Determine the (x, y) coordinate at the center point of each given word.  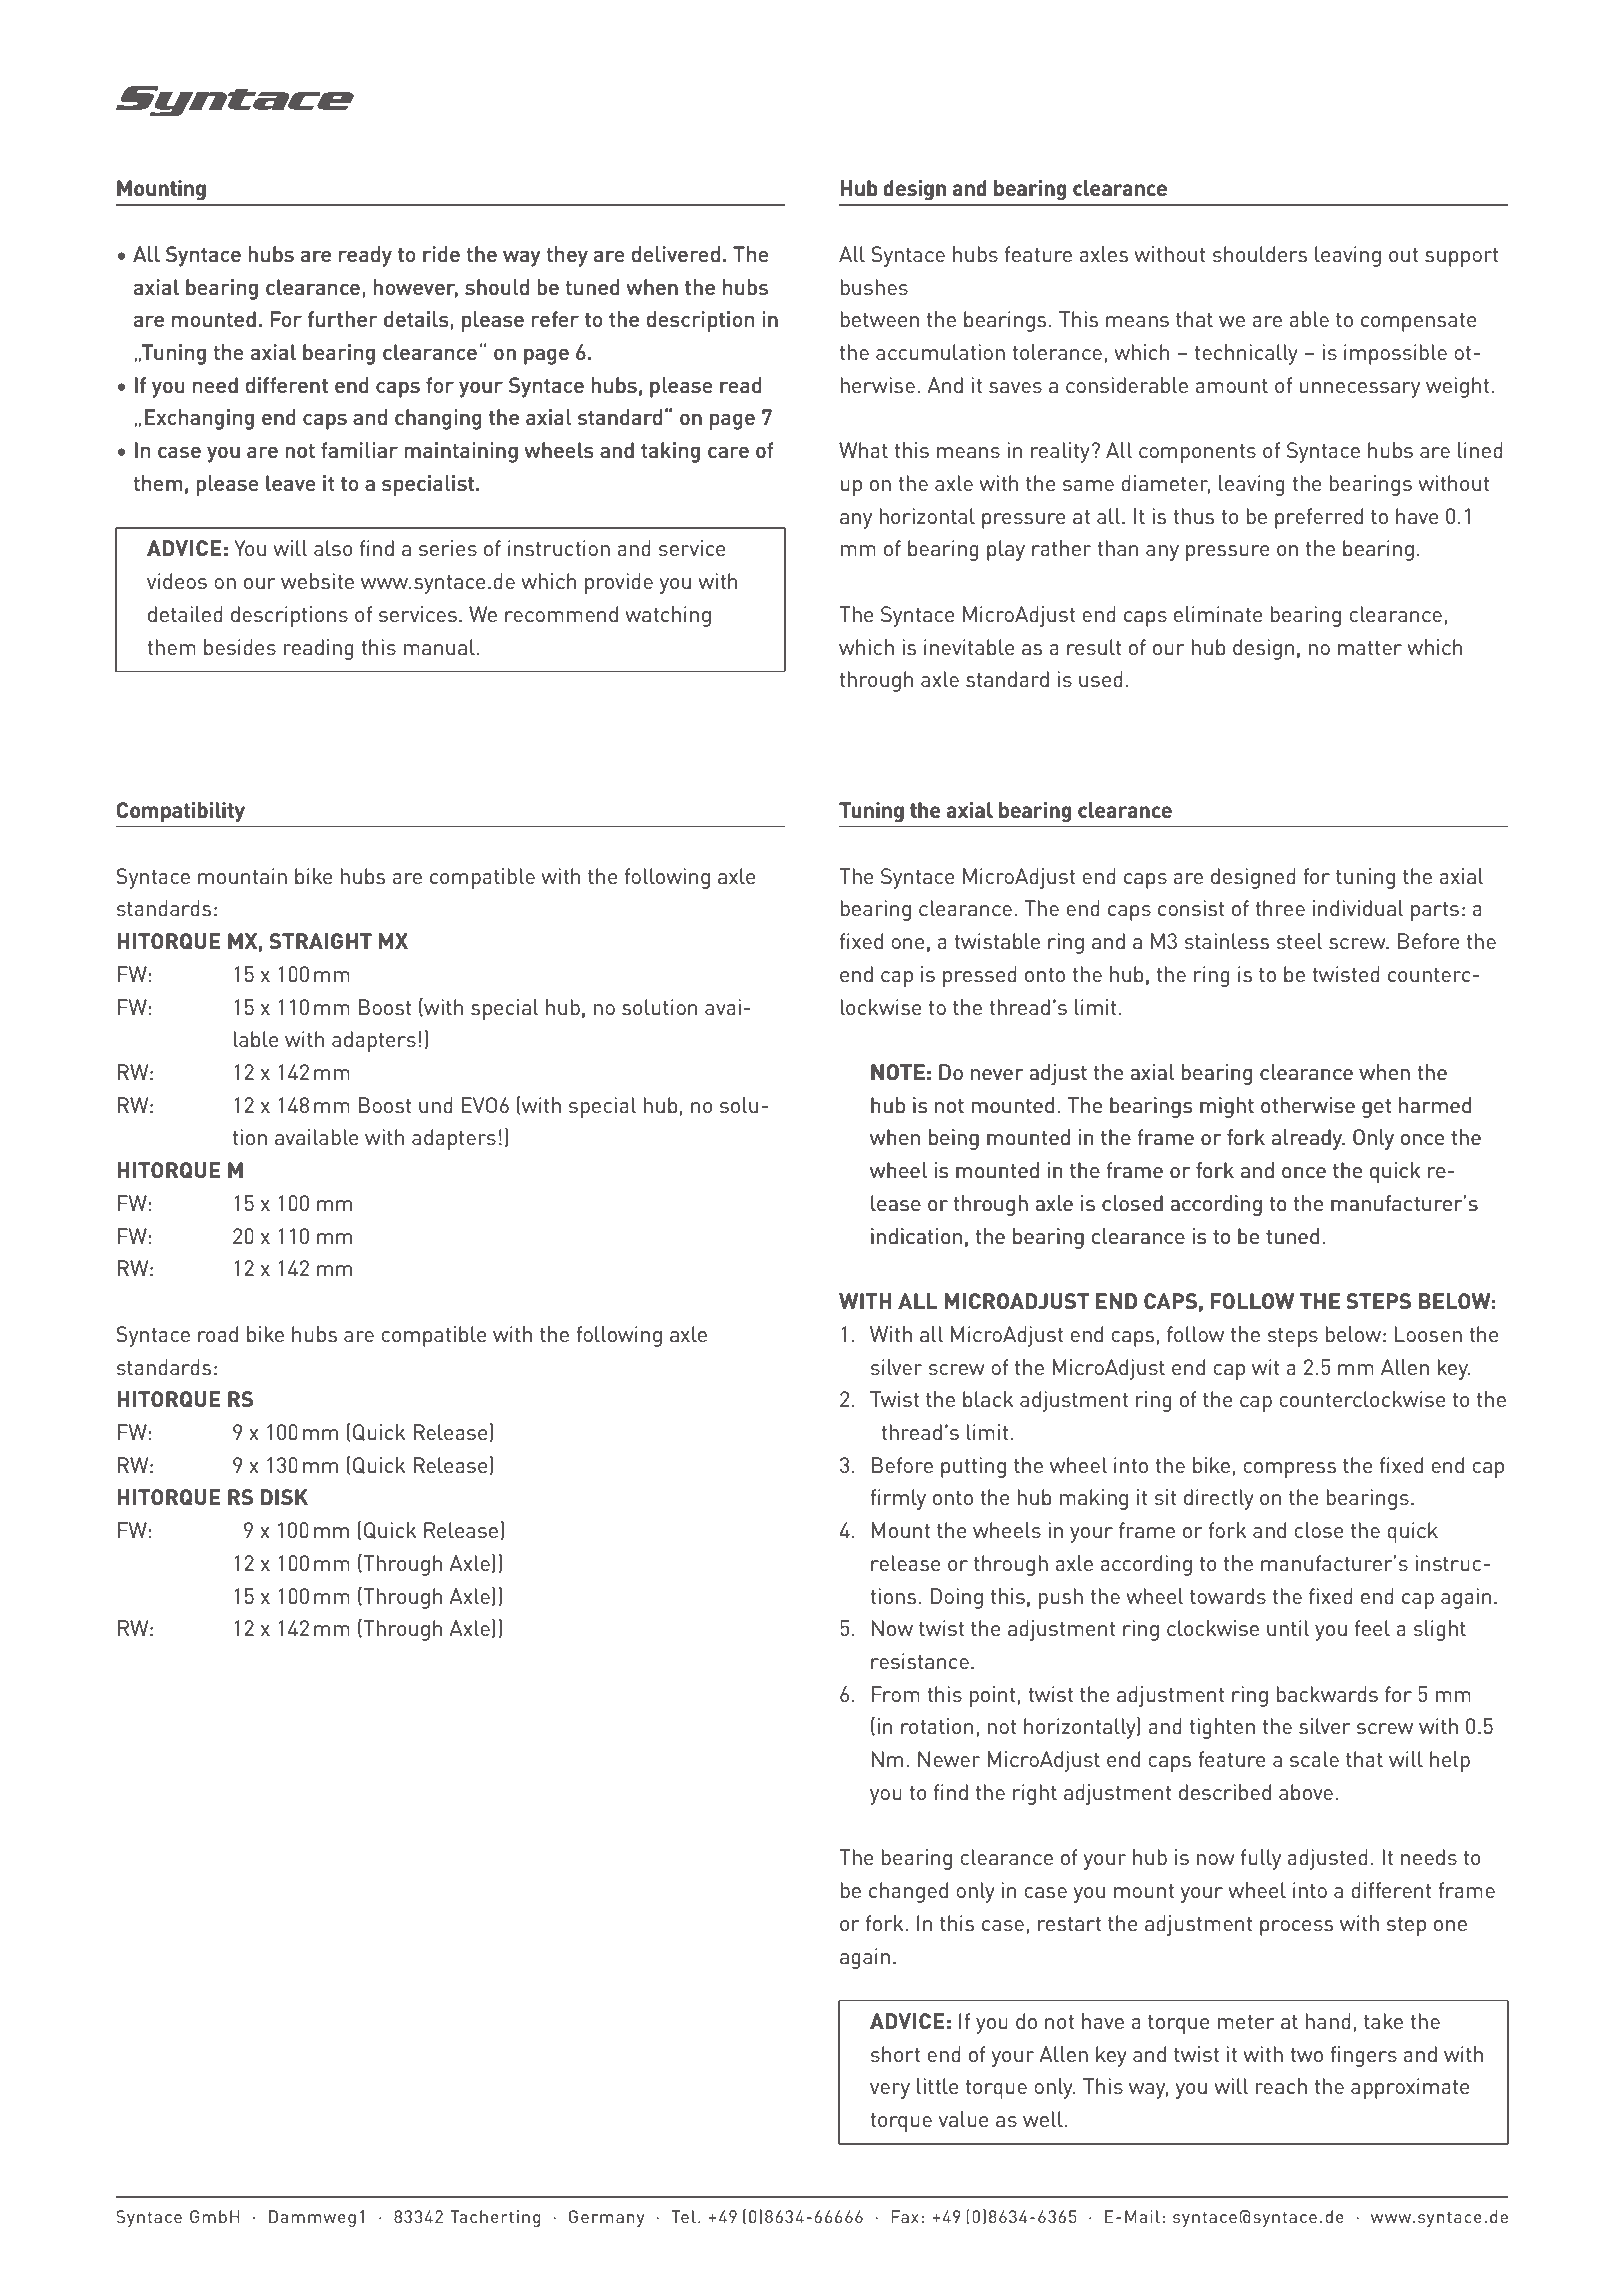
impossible (1395, 354)
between (880, 319)
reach (1281, 2086)
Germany (607, 2218)
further (343, 319)
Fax (905, 2216)
